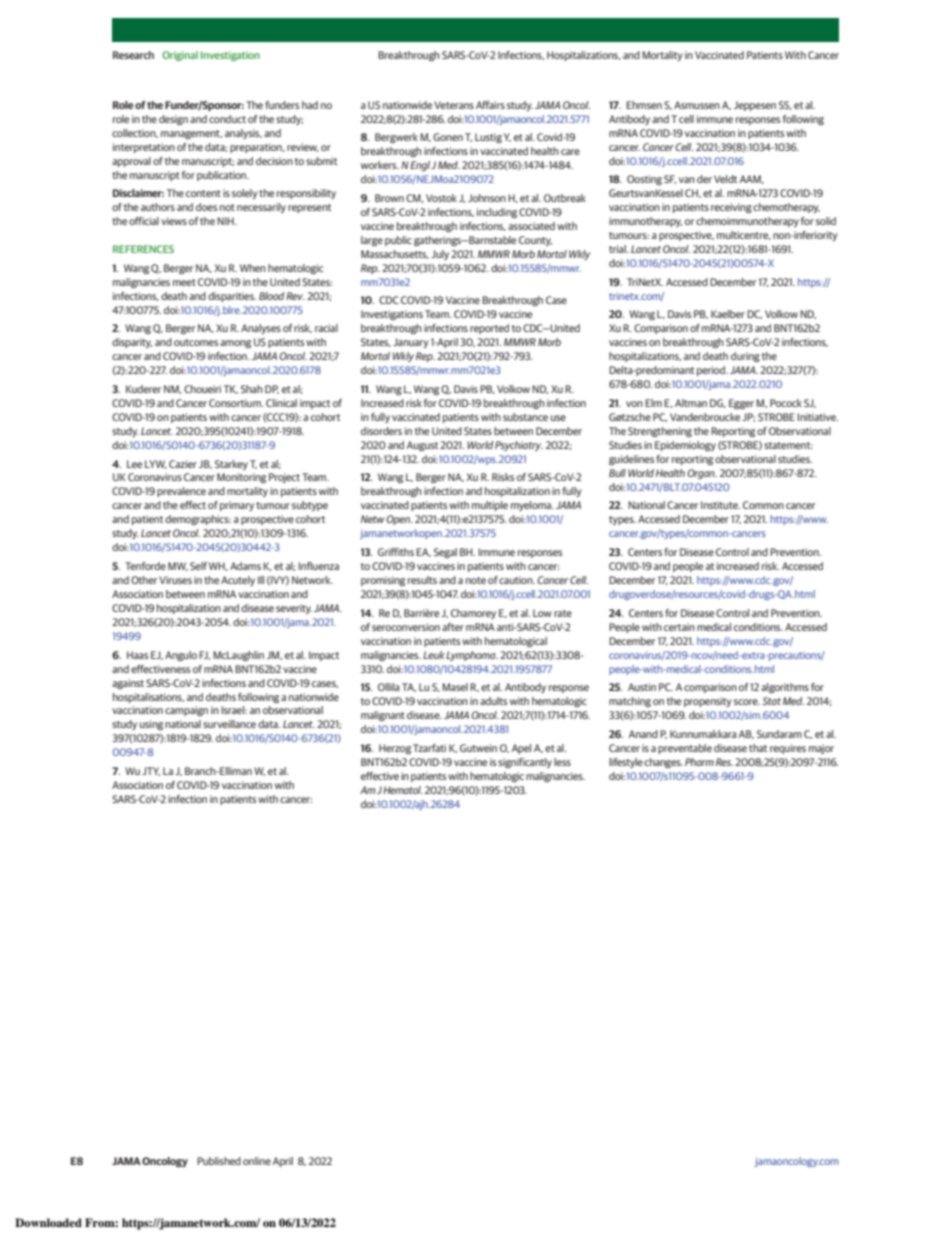 This screenshot has width=952, height=1233. What do you see at coordinates (219, 1161) in the screenshot?
I see `Published` at bounding box center [219, 1161].
